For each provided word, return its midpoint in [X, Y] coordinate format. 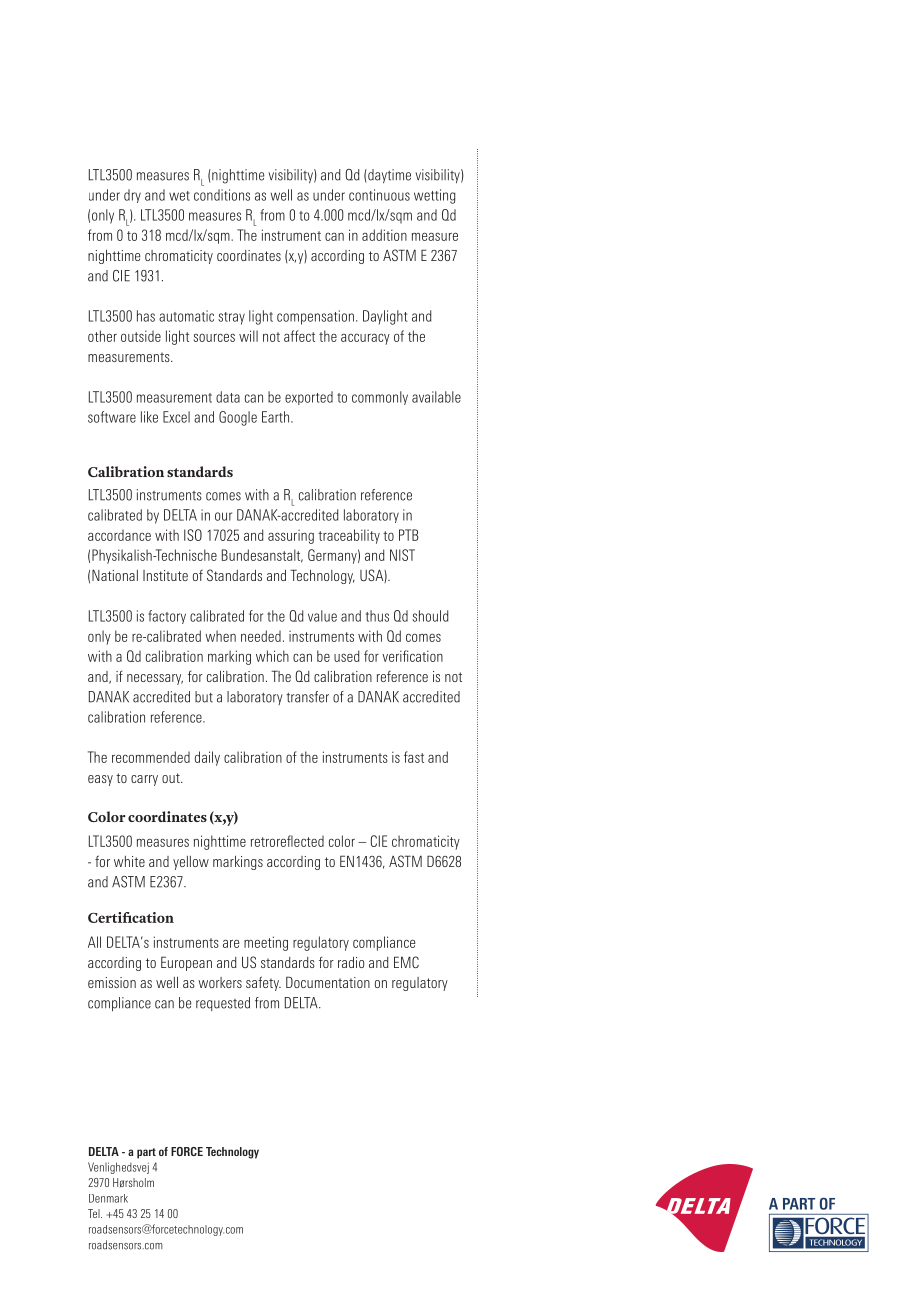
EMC [406, 962]
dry [132, 196]
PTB [409, 535]
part [146, 1153]
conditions [222, 195]
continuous [379, 195]
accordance [119, 535]
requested [223, 1004]
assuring [291, 537]
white [129, 861]
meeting [266, 943]
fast [414, 757]
